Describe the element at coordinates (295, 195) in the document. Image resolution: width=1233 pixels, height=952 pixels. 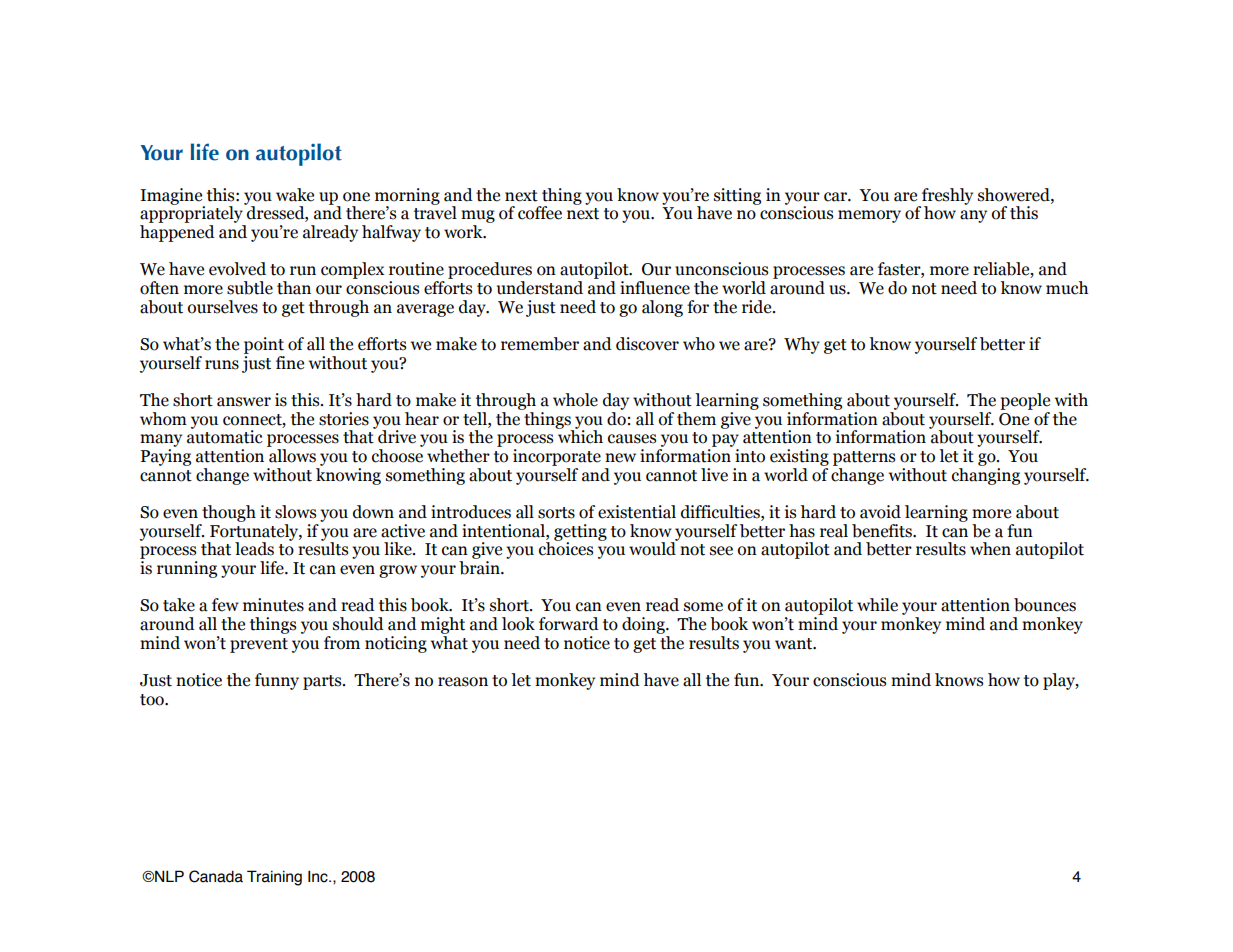
I see `wake` at that location.
